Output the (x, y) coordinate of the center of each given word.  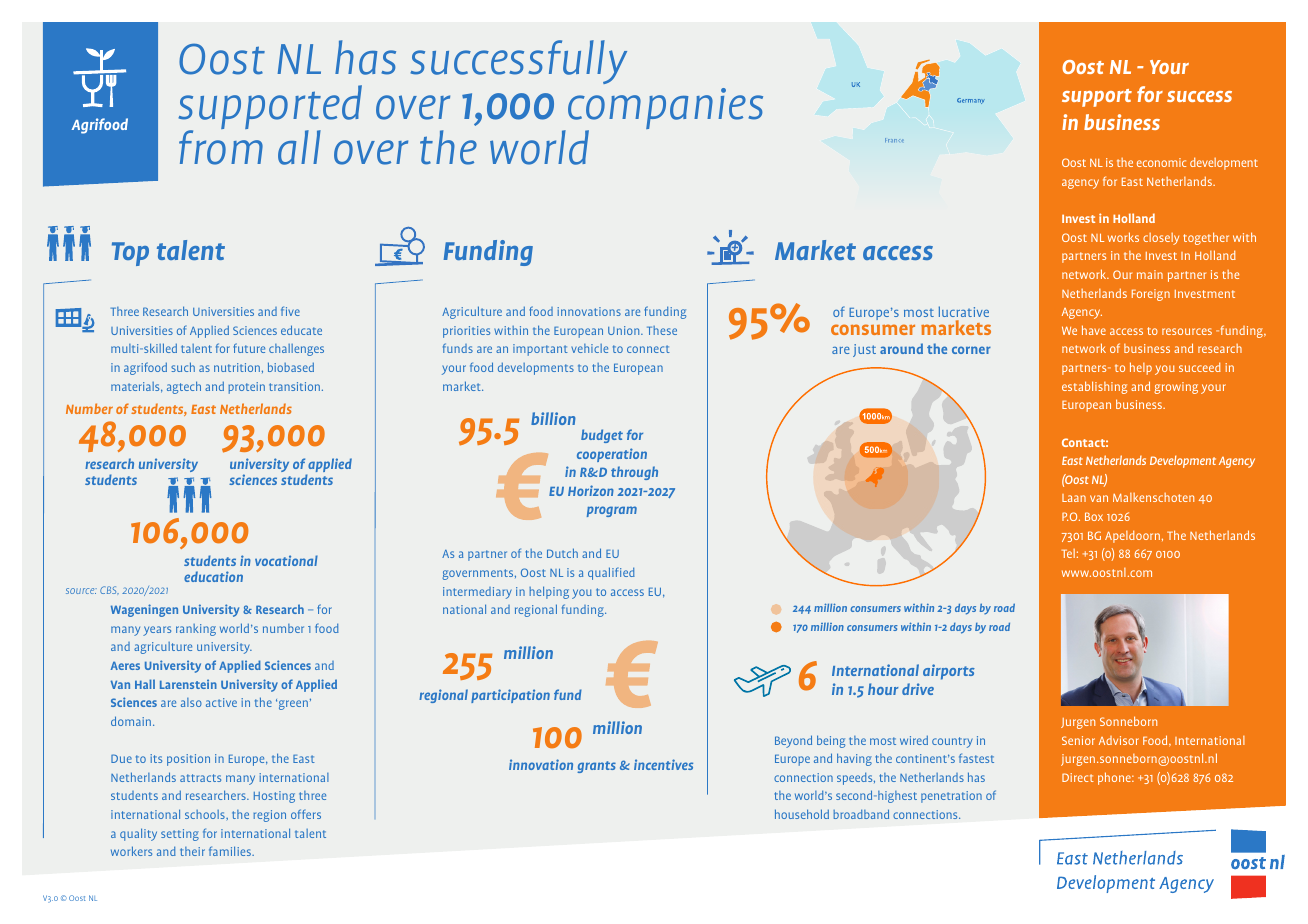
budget (602, 436)
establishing (1094, 387)
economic (1161, 162)
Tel (1068, 553)
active (221, 702)
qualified (611, 573)
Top (130, 254)
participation (510, 696)
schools (206, 814)
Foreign (1151, 295)
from (221, 146)
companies (665, 110)
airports (949, 672)
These (662, 330)
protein (246, 388)
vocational (286, 560)
